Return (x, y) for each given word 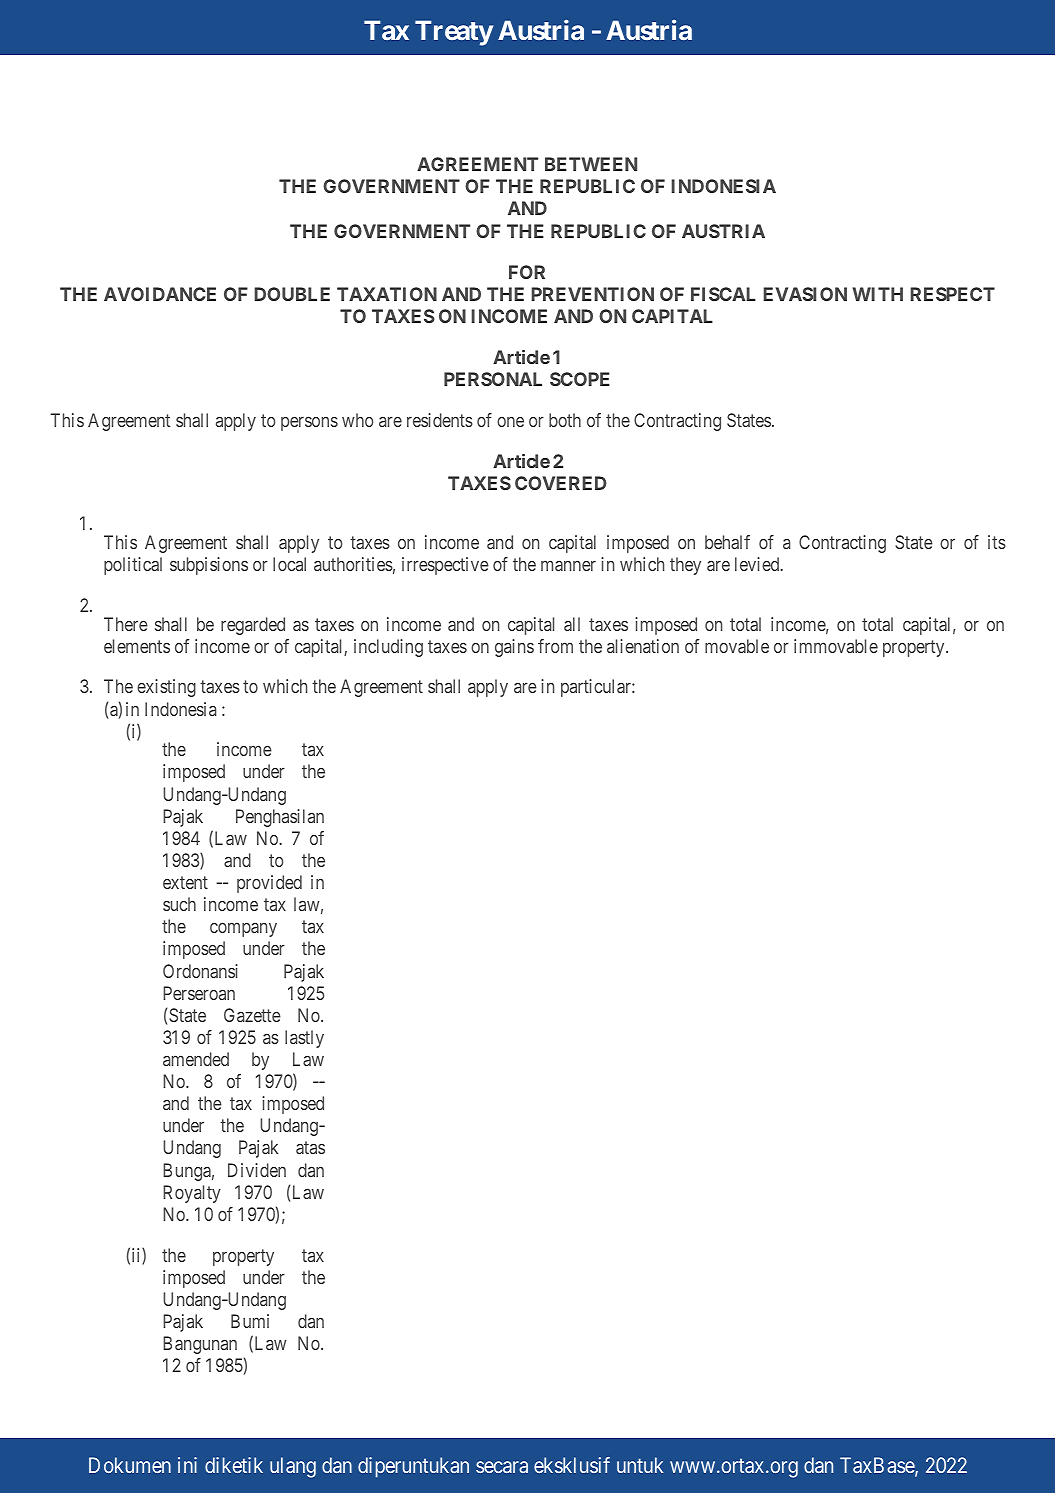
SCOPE (580, 379)
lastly (304, 1039)
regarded (253, 626)
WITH (877, 294)
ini (187, 1465)
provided (269, 884)
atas (310, 1148)
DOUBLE (292, 294)
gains (514, 648)
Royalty (192, 1194)
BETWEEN (591, 164)
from (555, 646)
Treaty (454, 33)
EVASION (805, 294)
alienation (643, 646)
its (997, 542)
